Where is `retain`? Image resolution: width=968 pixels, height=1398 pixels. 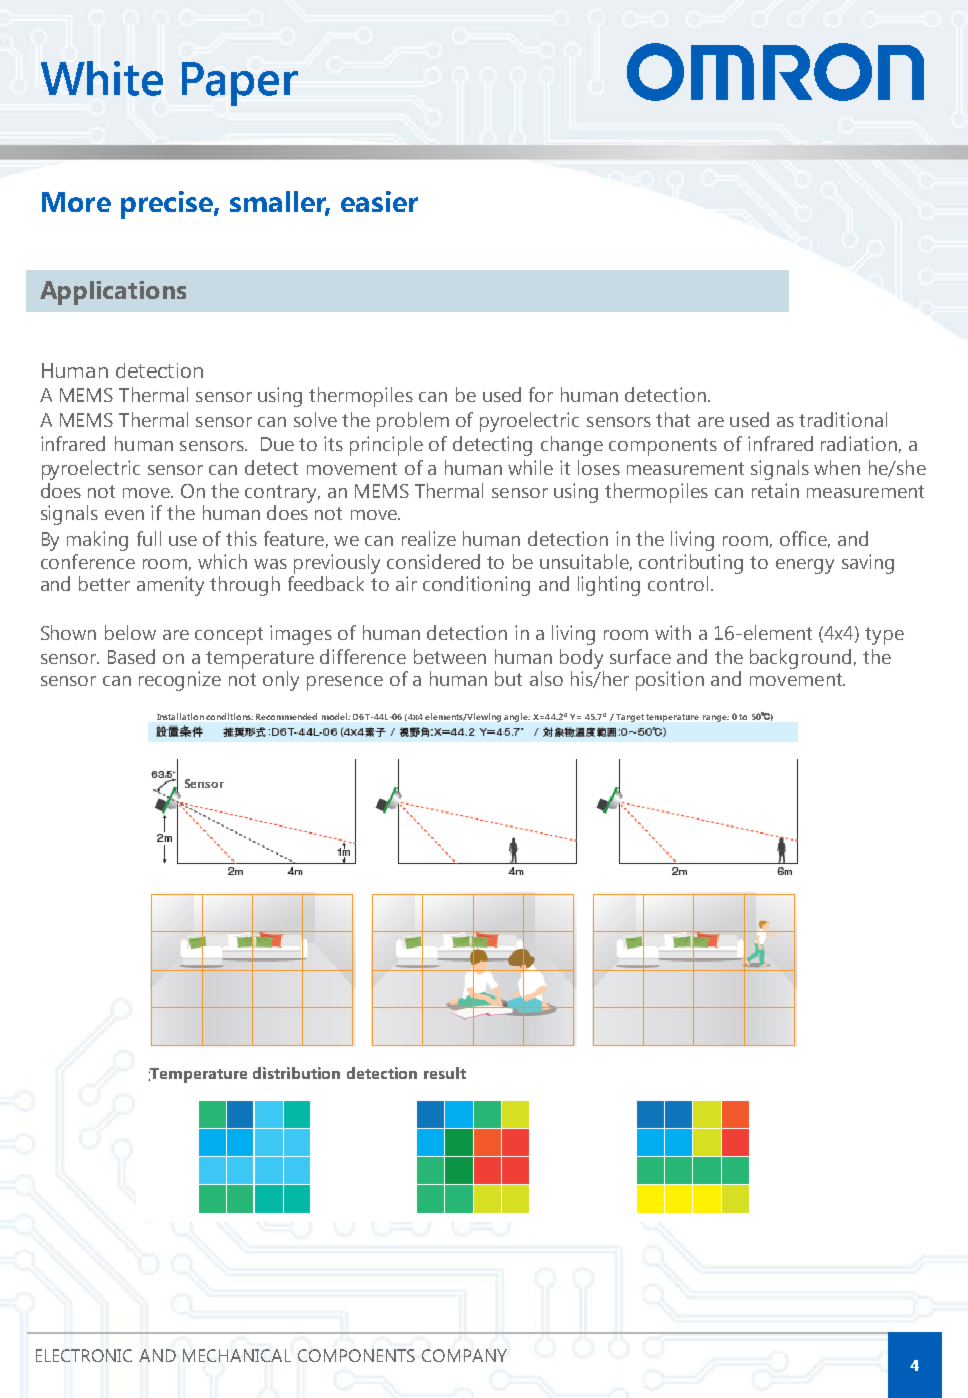
retain is located at coordinates (775, 490).
